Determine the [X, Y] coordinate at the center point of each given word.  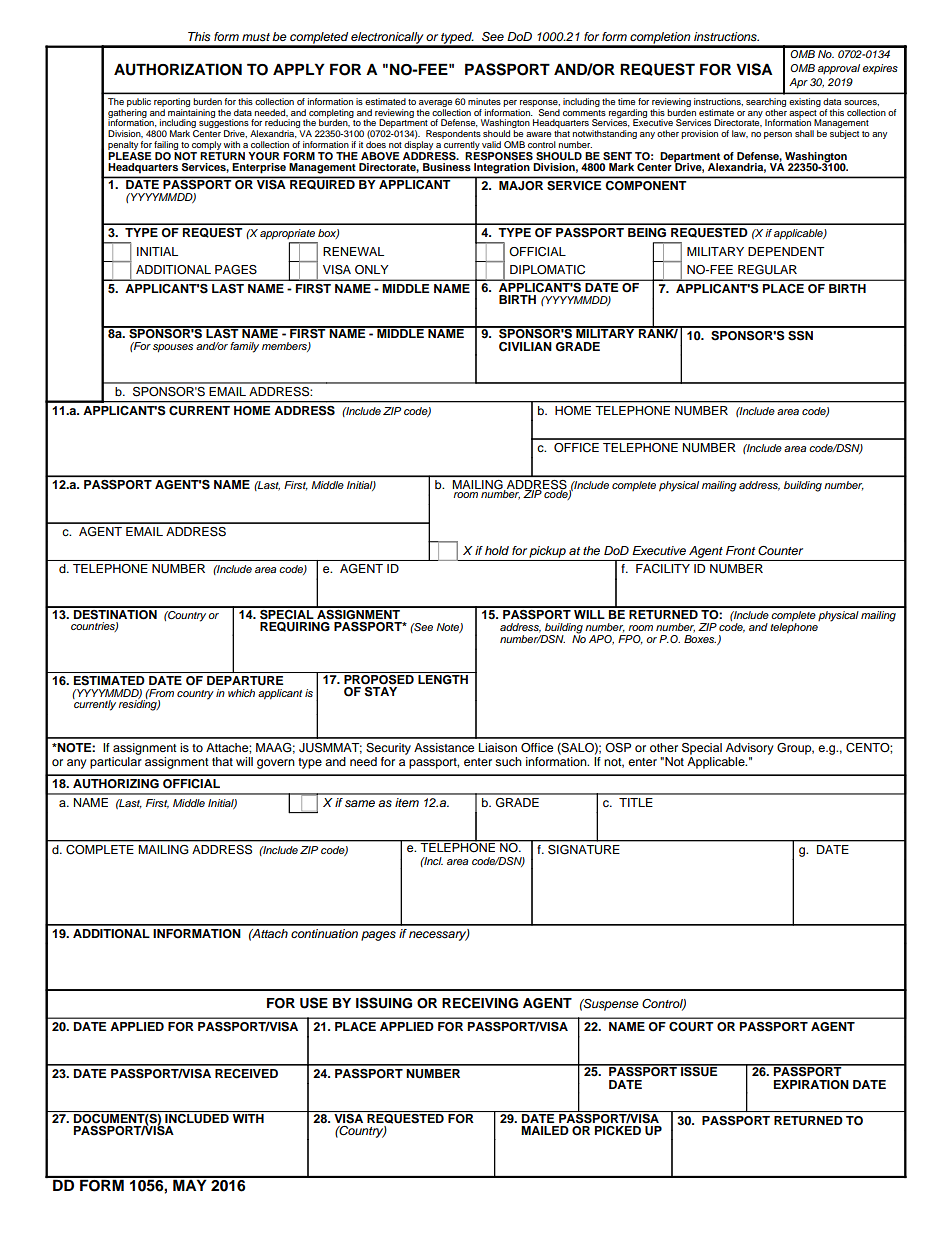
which [241, 693]
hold [497, 550]
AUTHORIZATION [178, 69]
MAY [190, 1184]
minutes [484, 101]
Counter [780, 551]
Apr [798, 83]
